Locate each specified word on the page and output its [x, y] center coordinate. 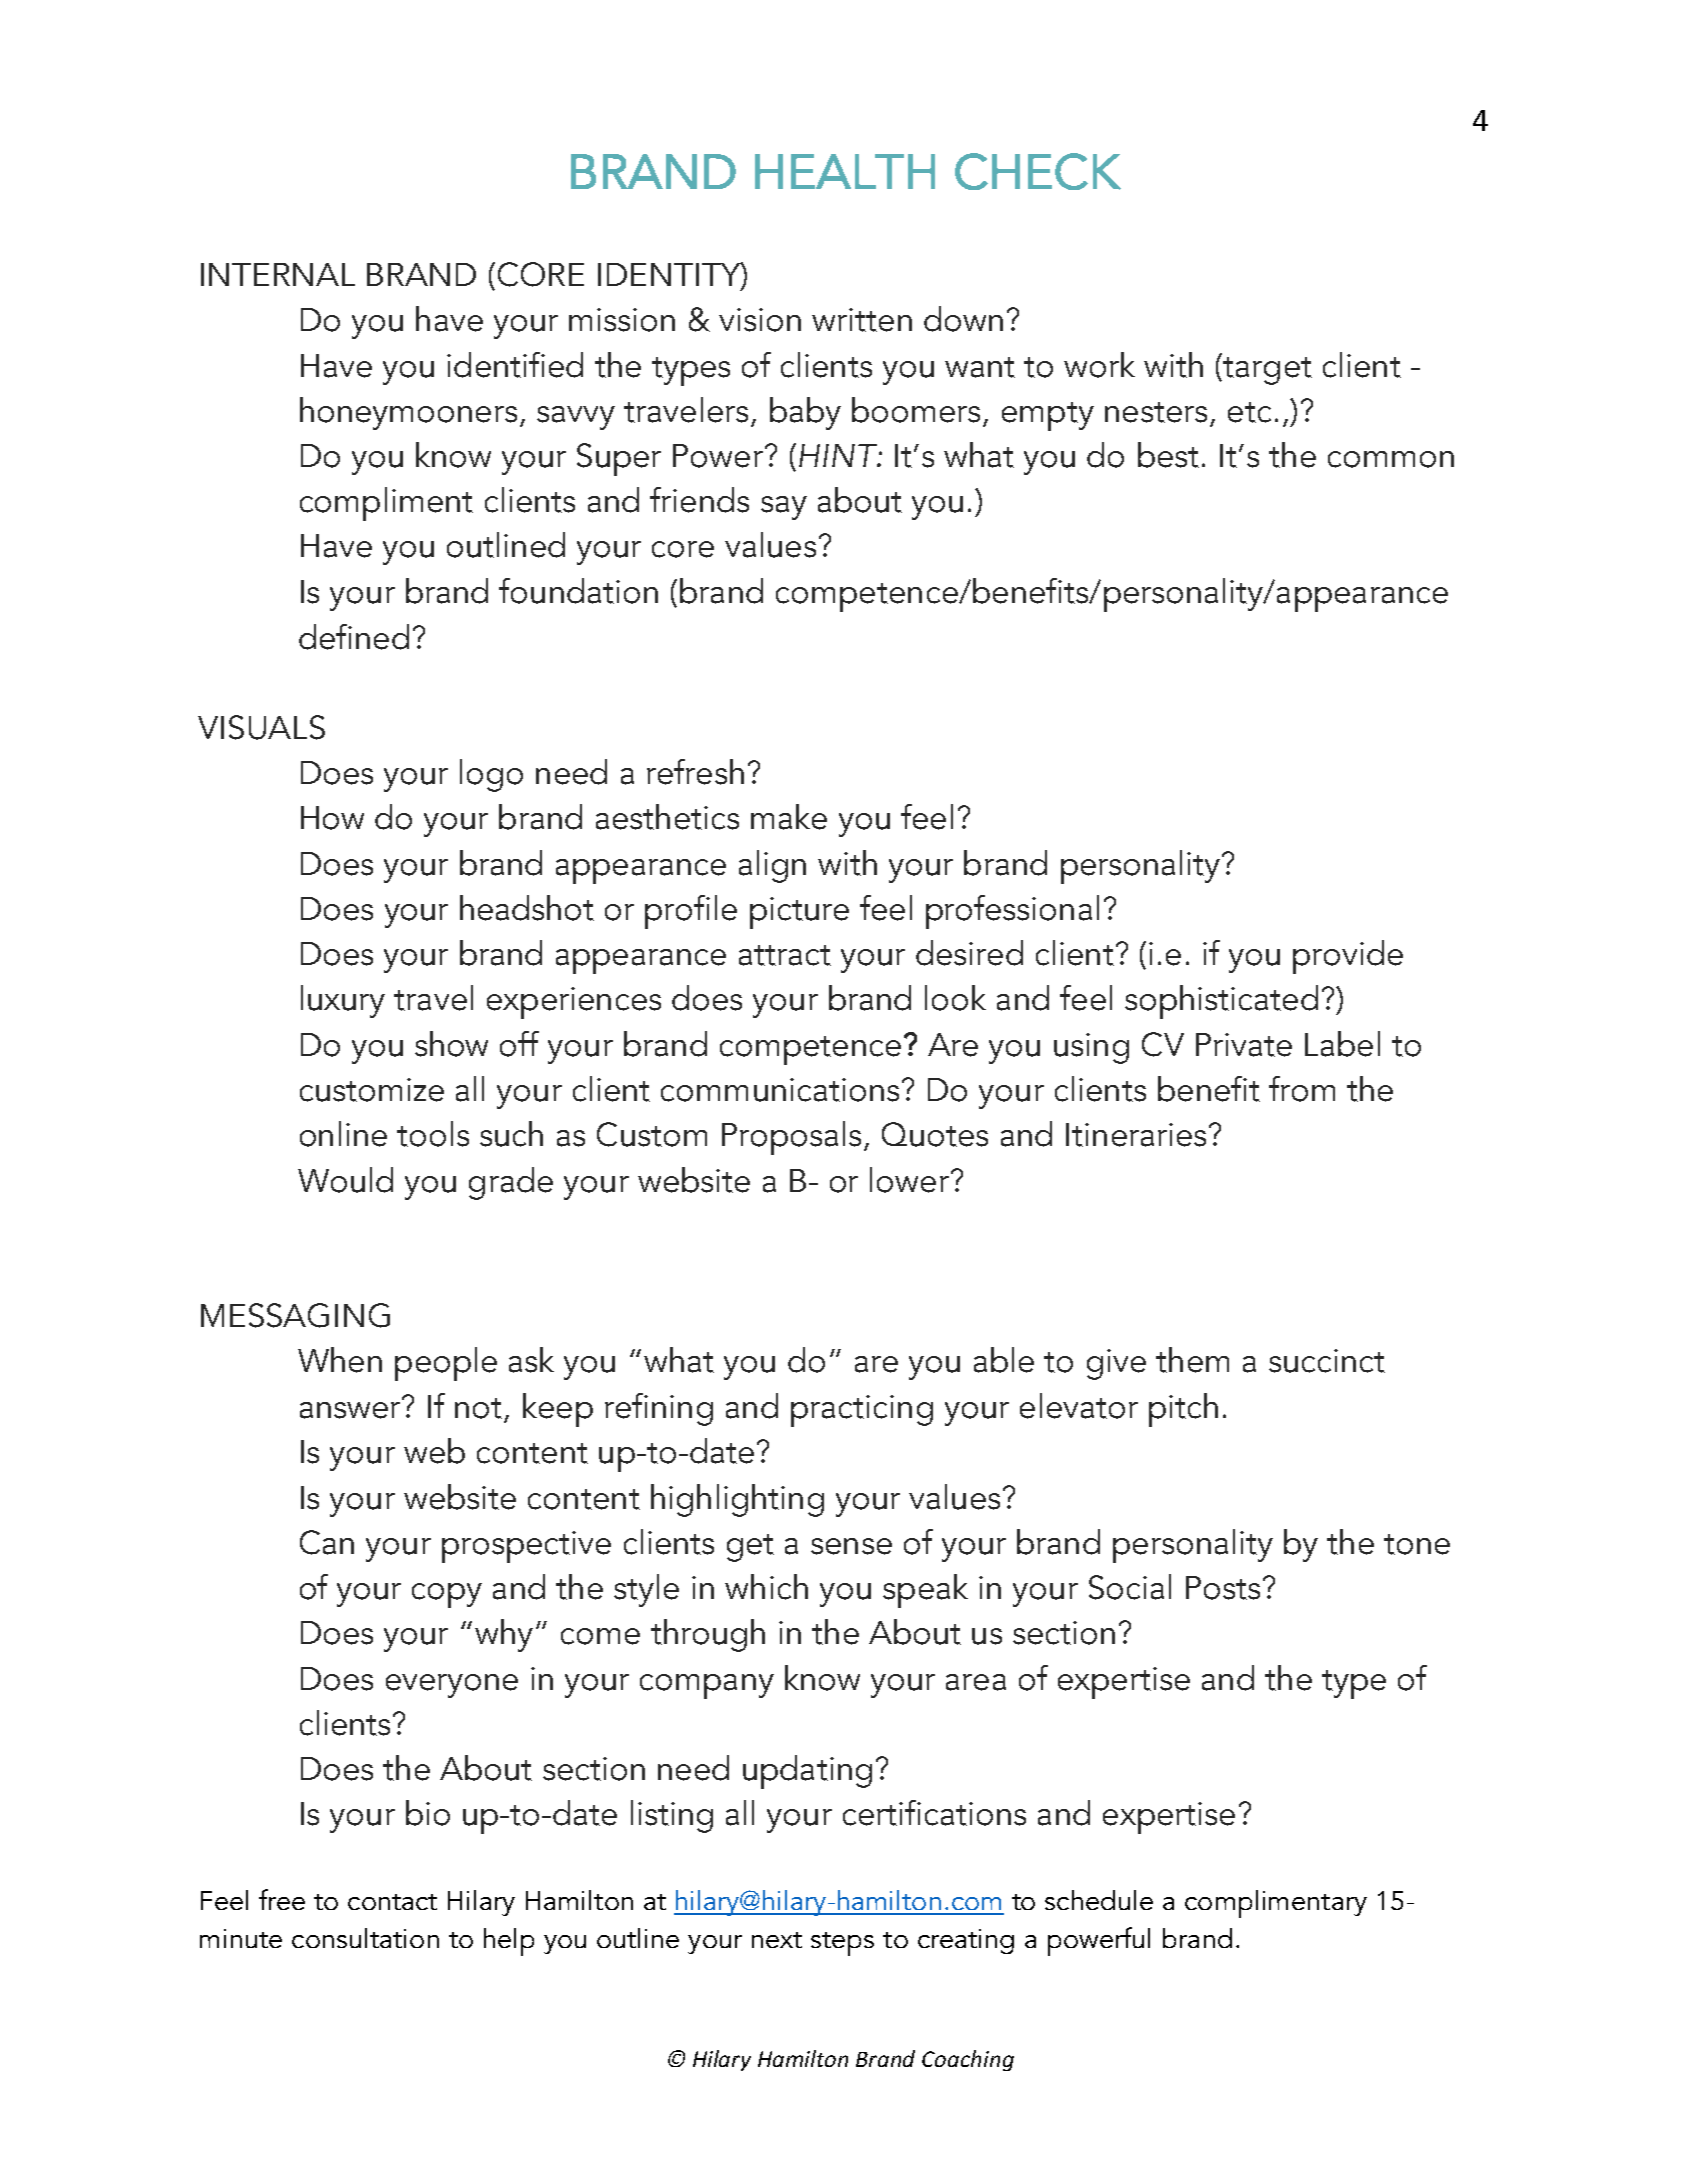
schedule [1099, 1900]
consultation [365, 1938]
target [1266, 369]
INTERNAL [278, 274]
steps [842, 1944]
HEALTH [845, 171]
